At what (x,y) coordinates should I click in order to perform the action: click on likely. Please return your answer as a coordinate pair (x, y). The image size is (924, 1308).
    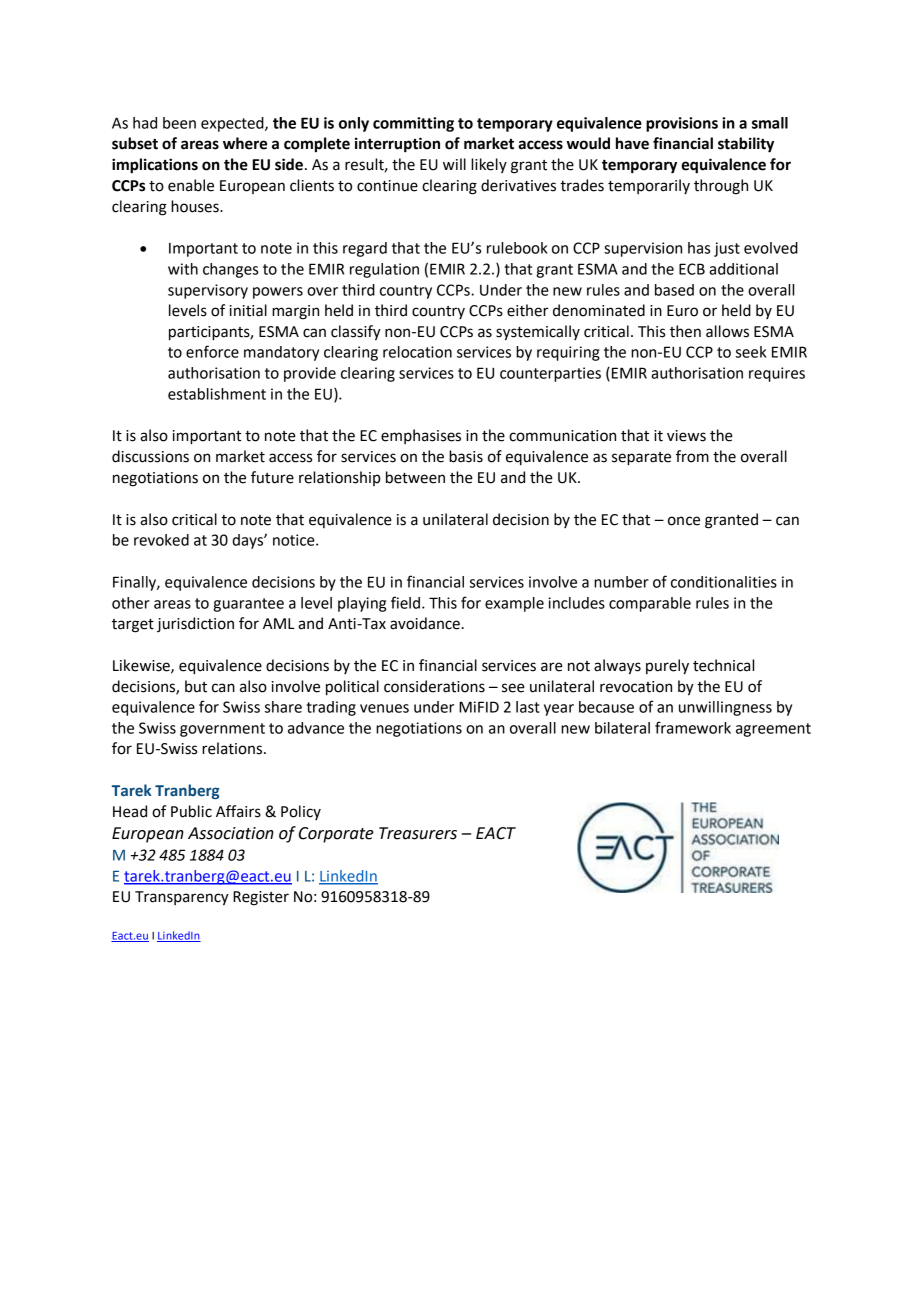
    Looking at the image, I should click on (489, 165).
